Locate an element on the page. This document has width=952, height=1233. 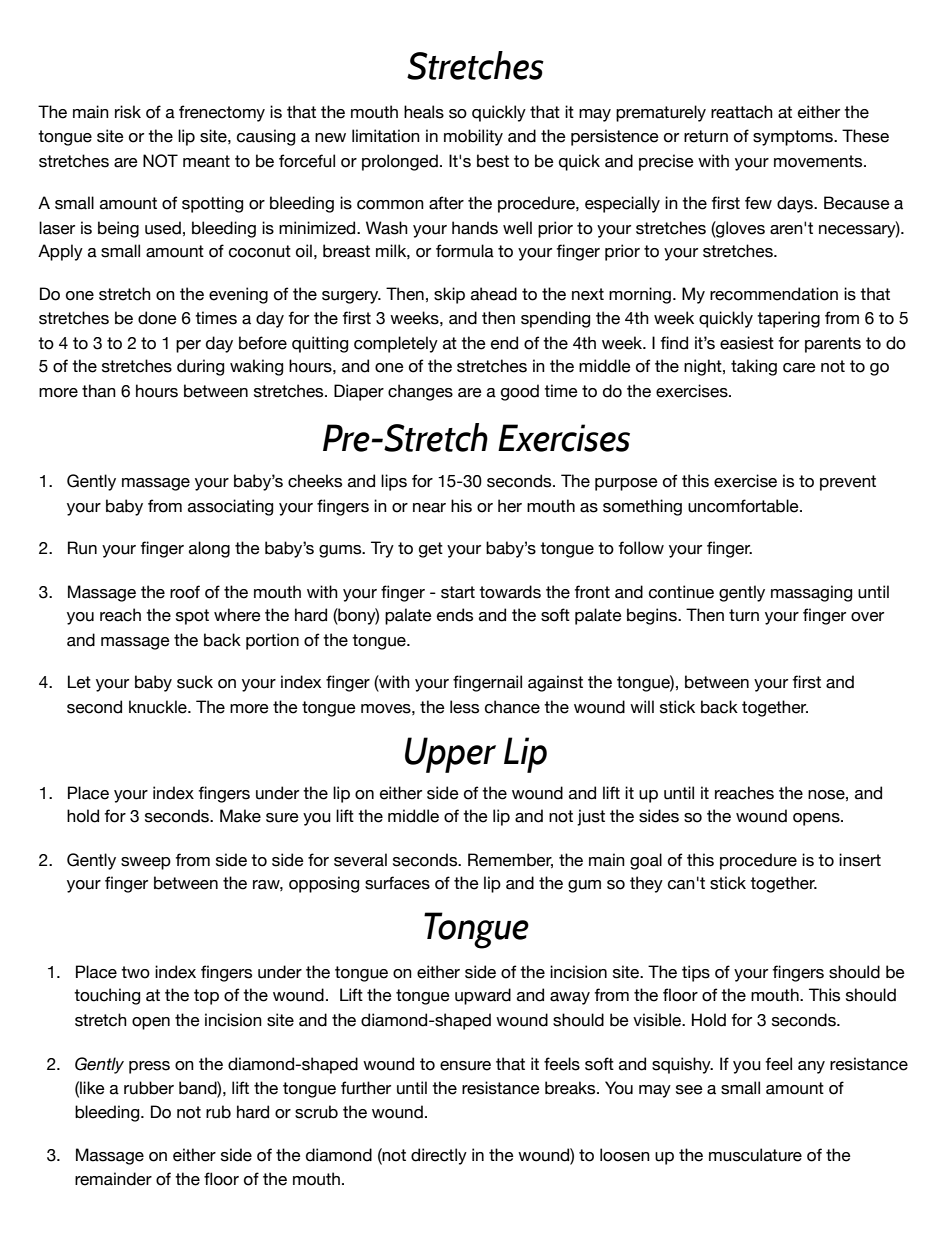
Remember is located at coordinates (510, 860).
